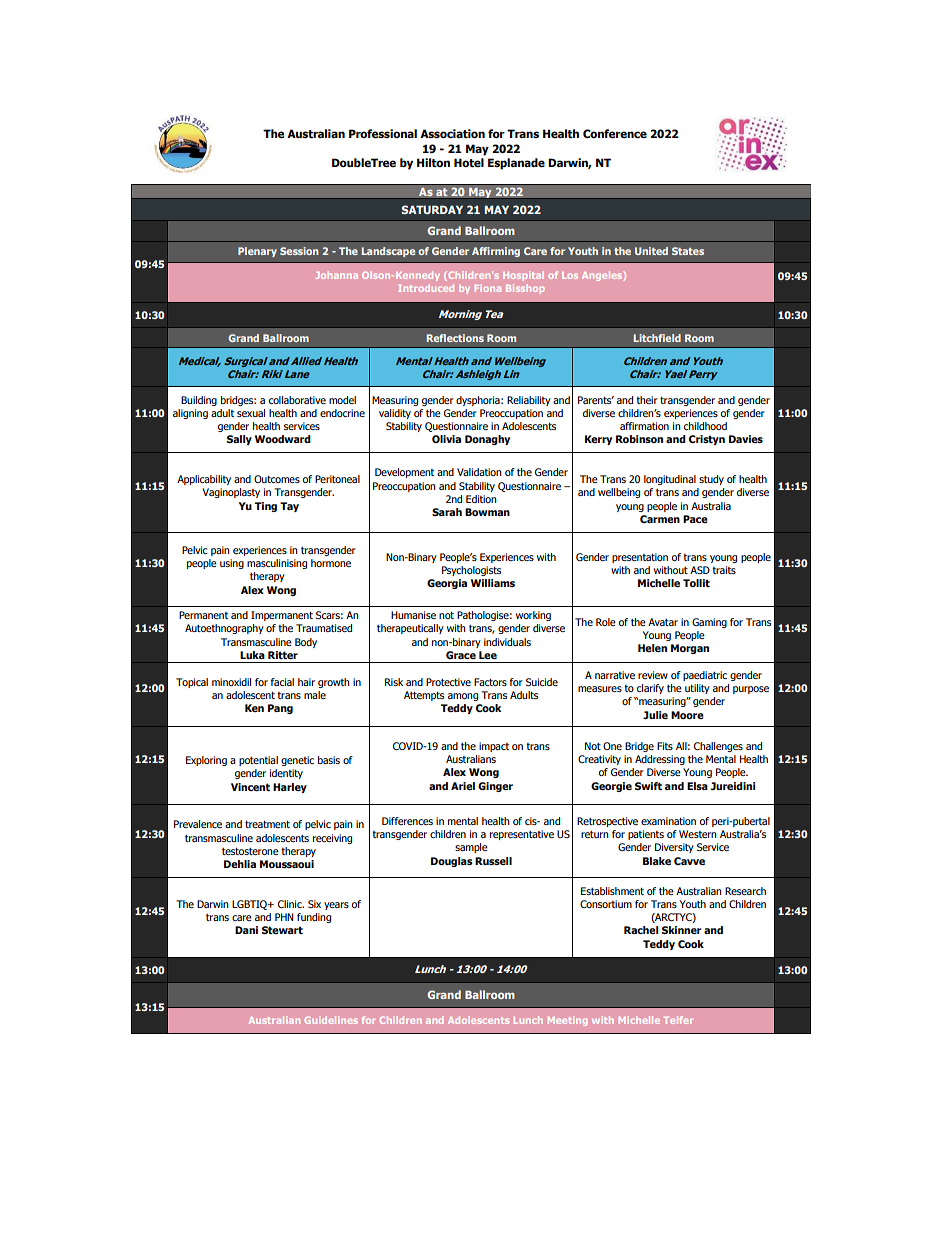 This screenshot has width=952, height=1233. What do you see at coordinates (463, 697) in the screenshot?
I see `among` at bounding box center [463, 697].
